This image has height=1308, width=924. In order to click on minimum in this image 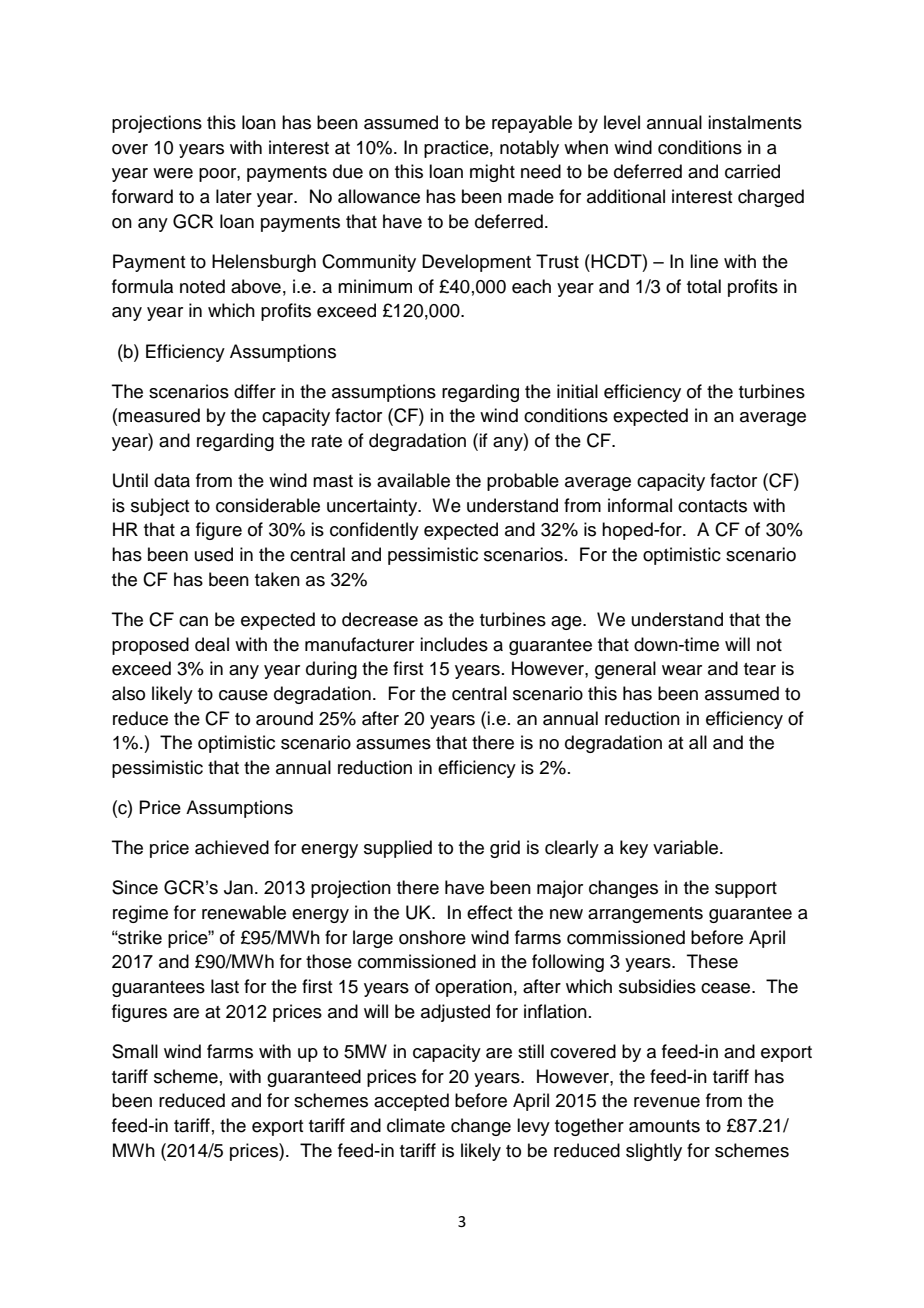, I will do `click(375, 286)`.
